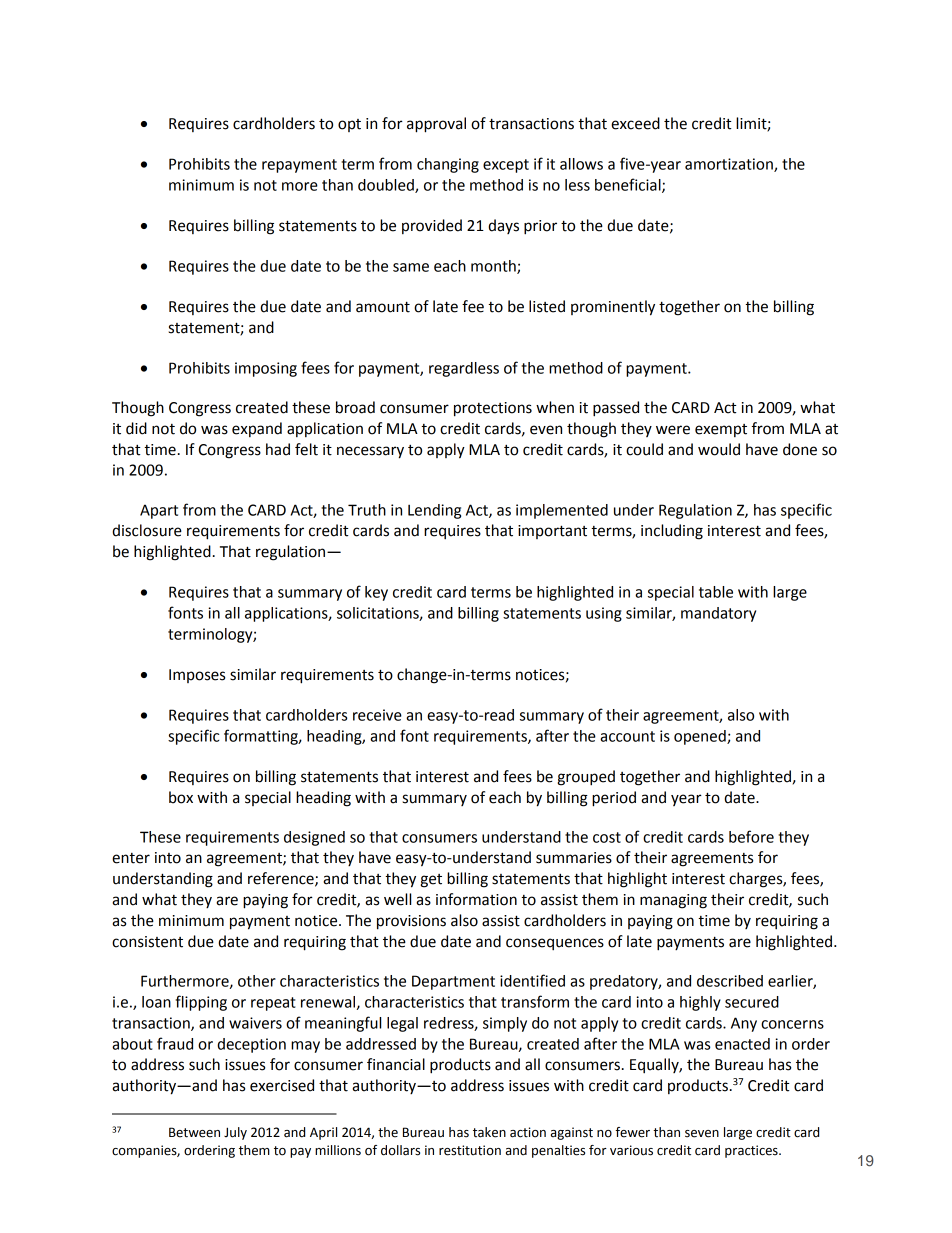 The image size is (952, 1233). What do you see at coordinates (489, 1132) in the screenshot?
I see `taken` at bounding box center [489, 1132].
